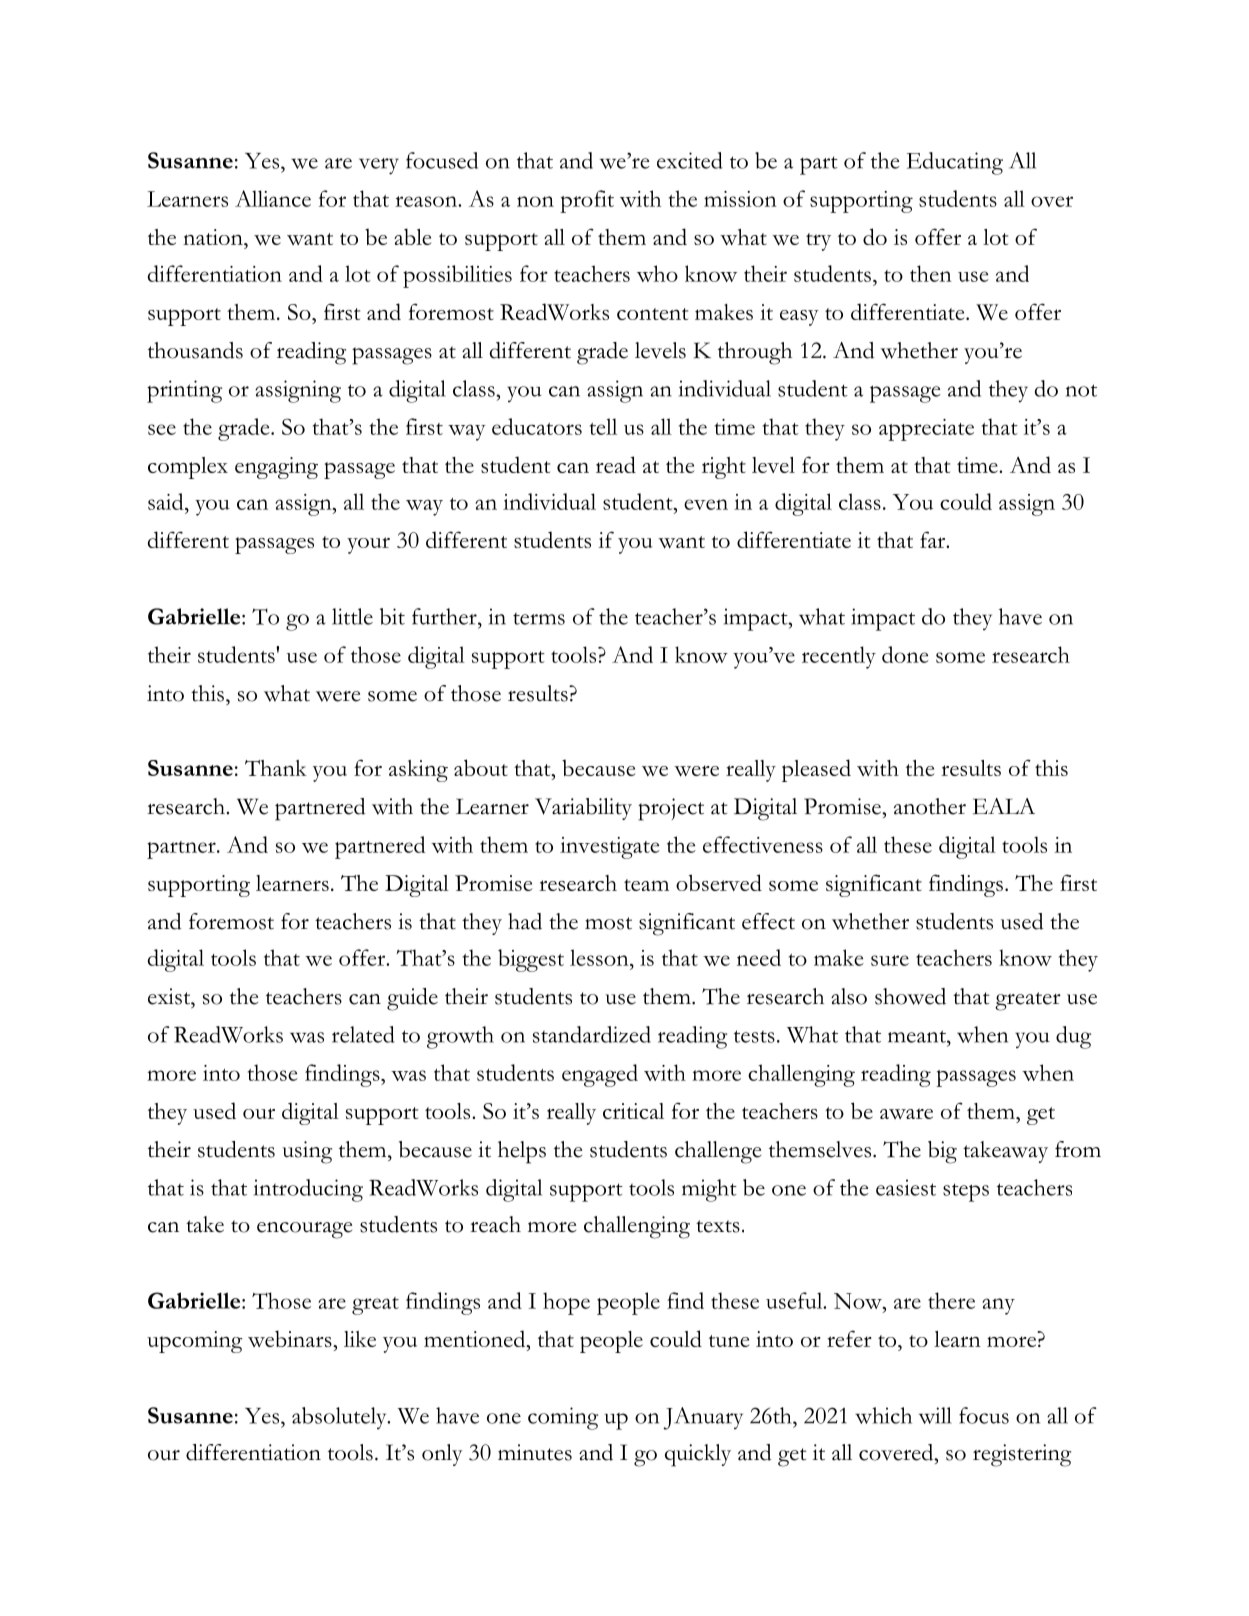  What do you see at coordinates (955, 163) in the page?
I see `Educating` at bounding box center [955, 163].
